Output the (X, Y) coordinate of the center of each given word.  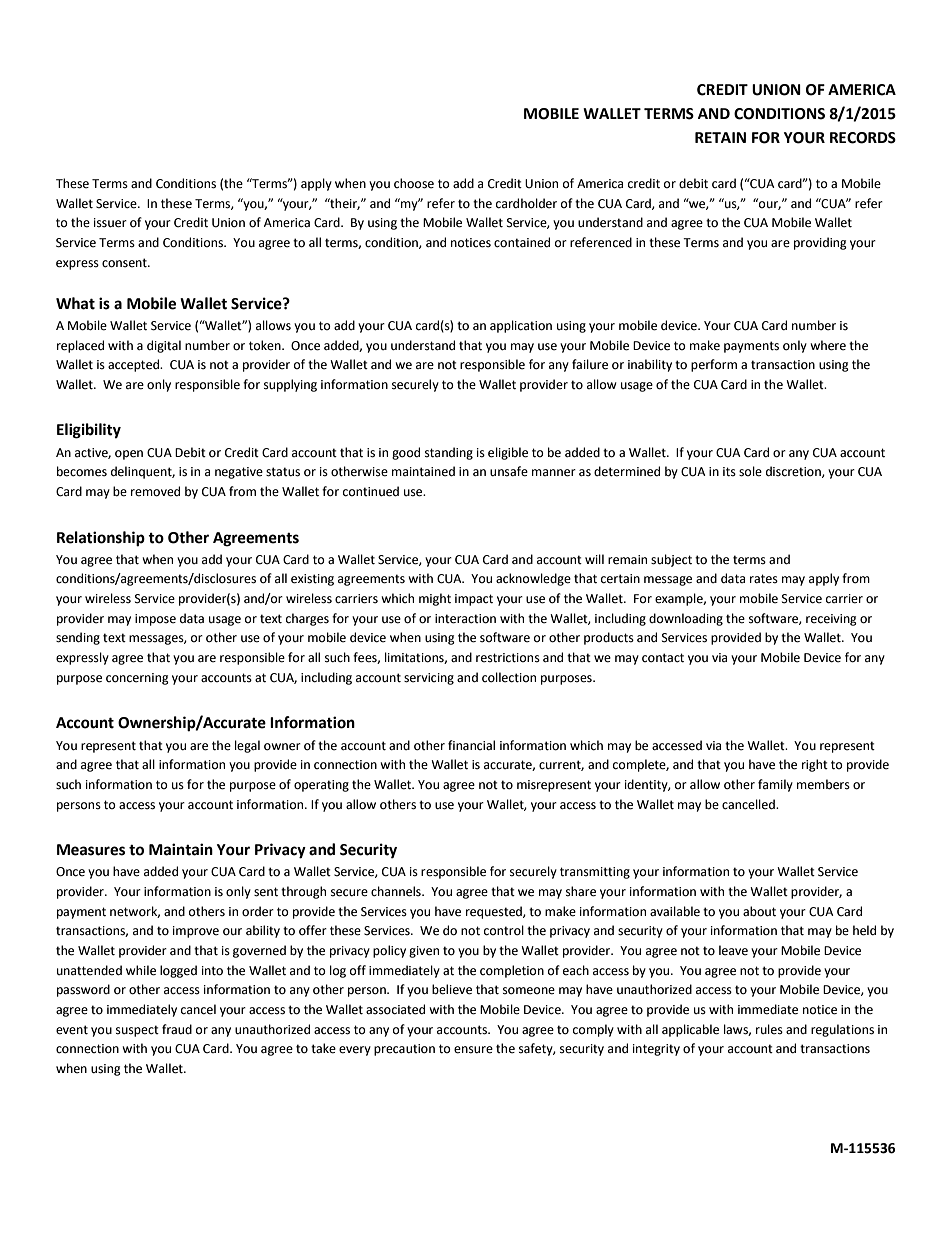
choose (414, 183)
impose (155, 620)
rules (769, 1029)
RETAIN (720, 137)
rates (764, 579)
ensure (473, 1050)
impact (474, 600)
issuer (110, 223)
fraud (177, 1029)
